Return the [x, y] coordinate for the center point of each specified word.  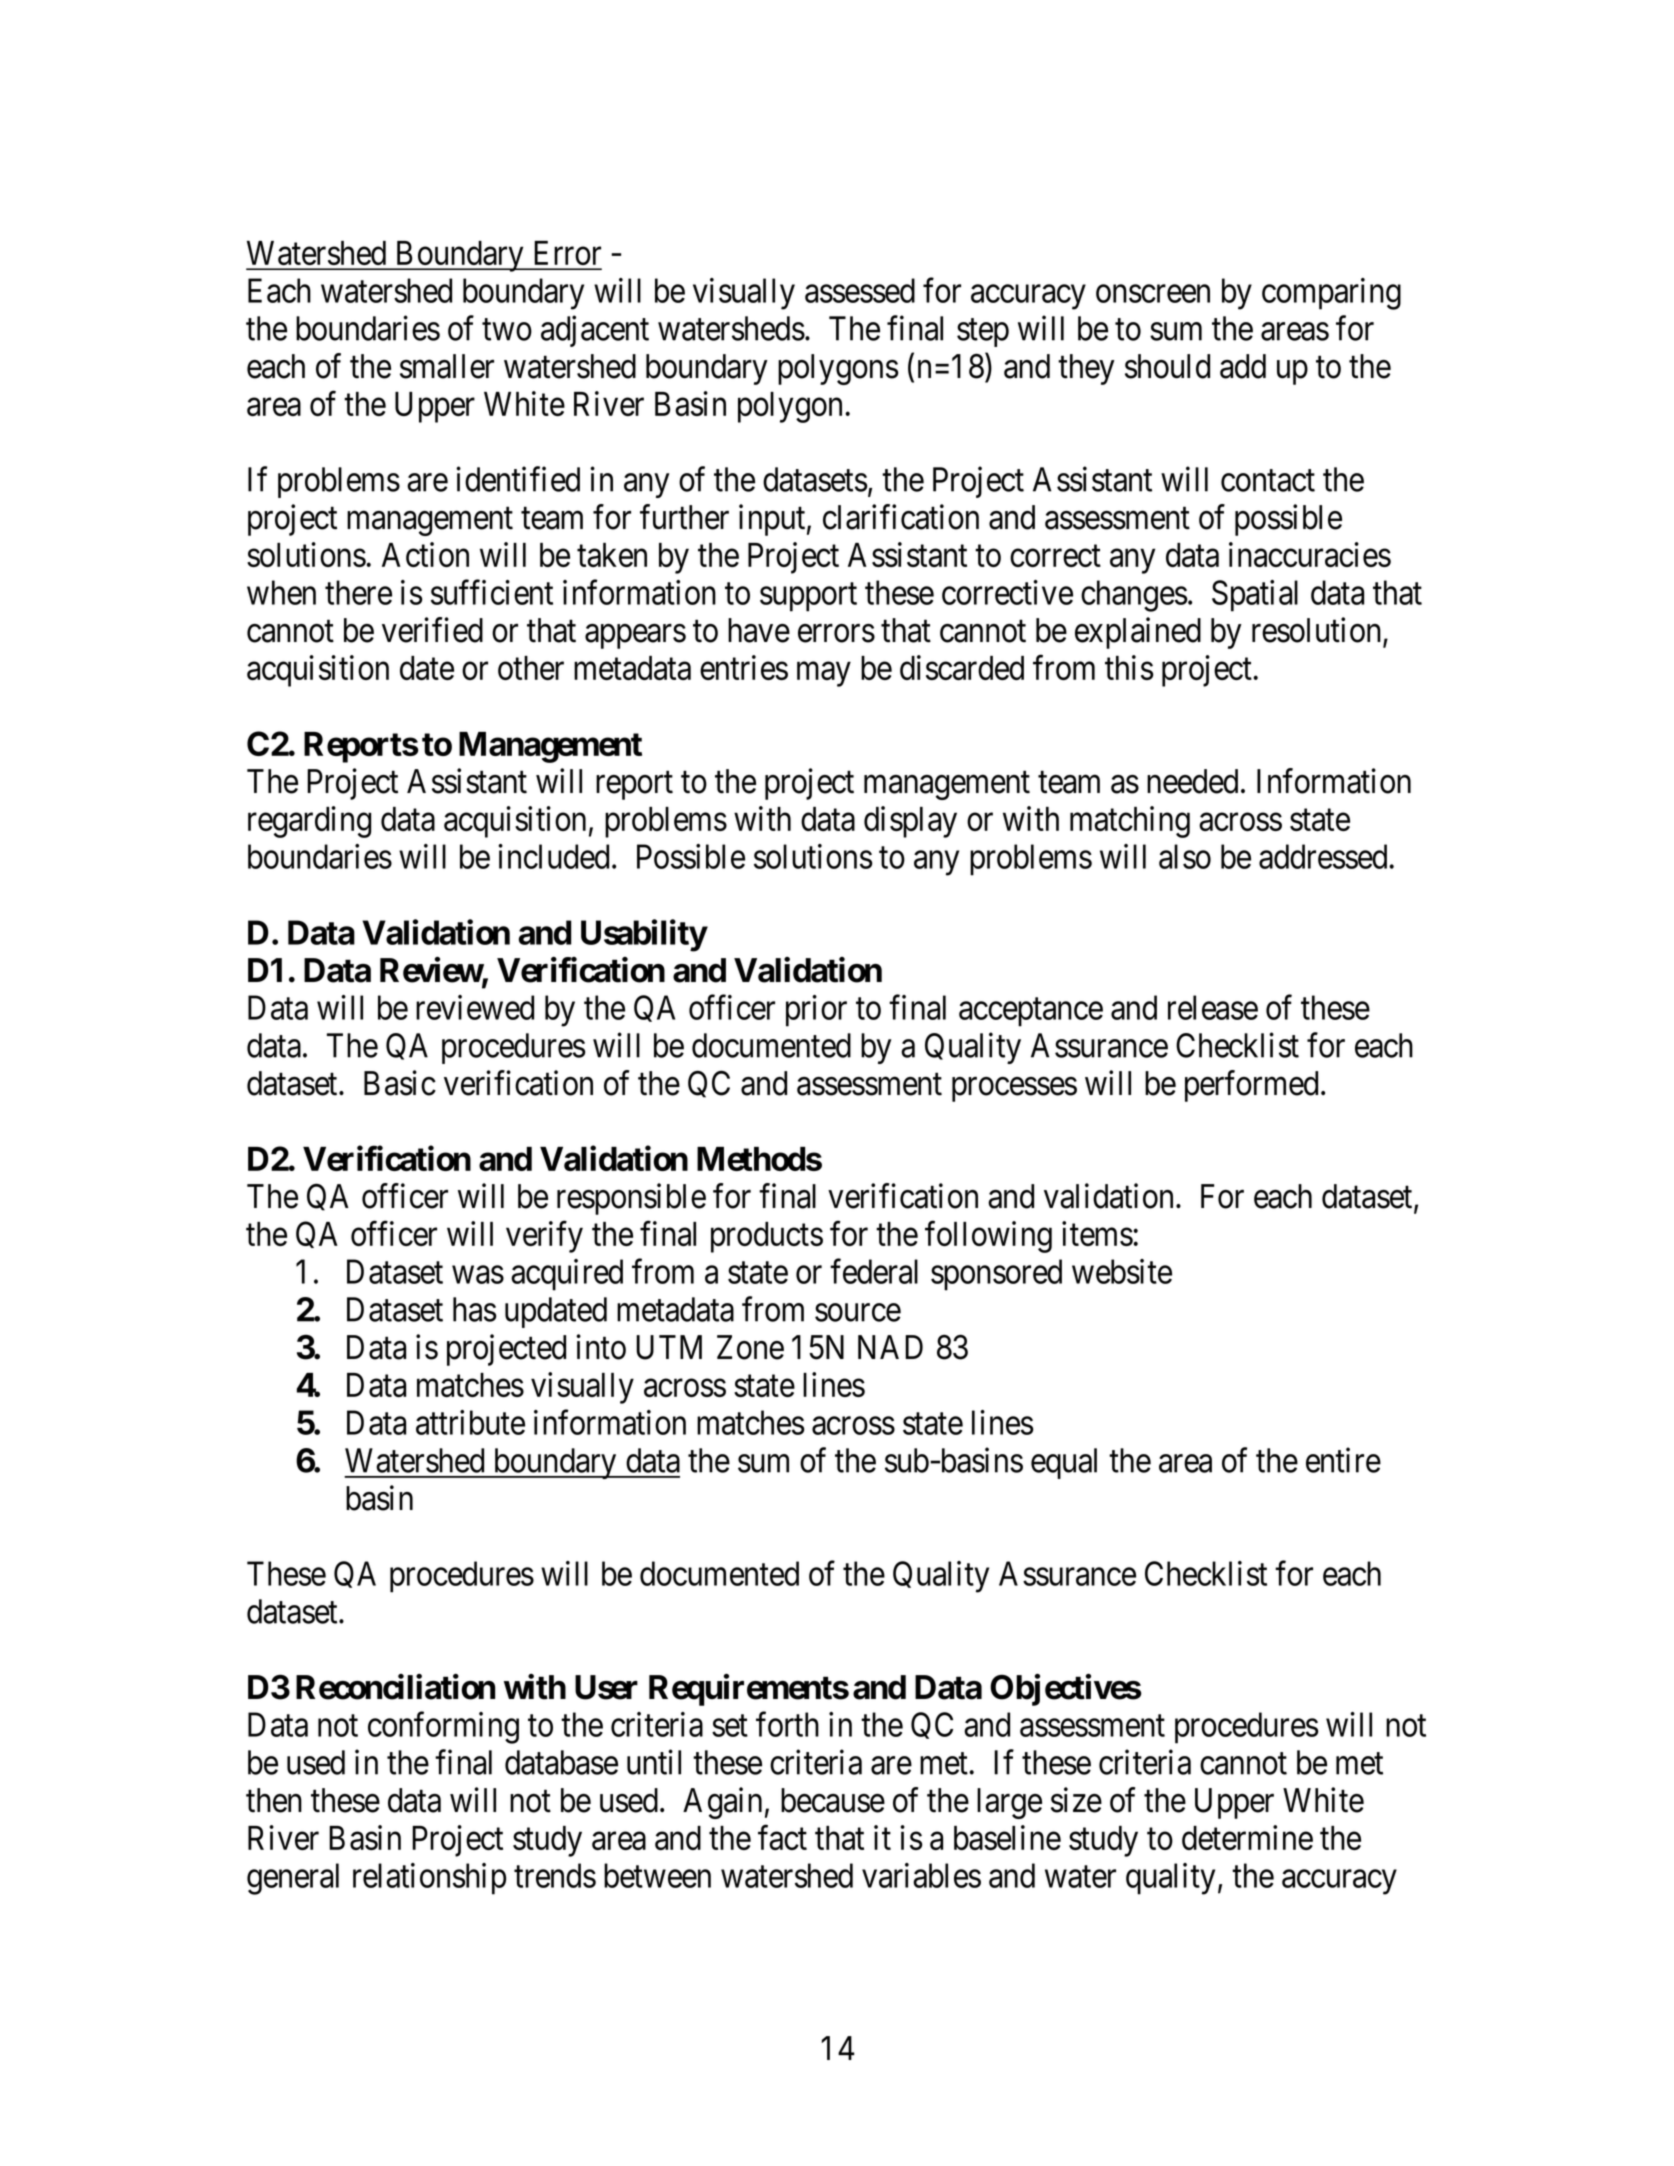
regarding [309, 822]
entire [1343, 1460]
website [1122, 1271]
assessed [860, 290]
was [478, 1275]
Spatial [1255, 596]
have [759, 630]
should [1167, 366]
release [1213, 1007]
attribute [470, 1422]
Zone [750, 1347]
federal [874, 1271]
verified [432, 630]
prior [816, 1011]
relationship [429, 1879]
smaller [447, 366]
